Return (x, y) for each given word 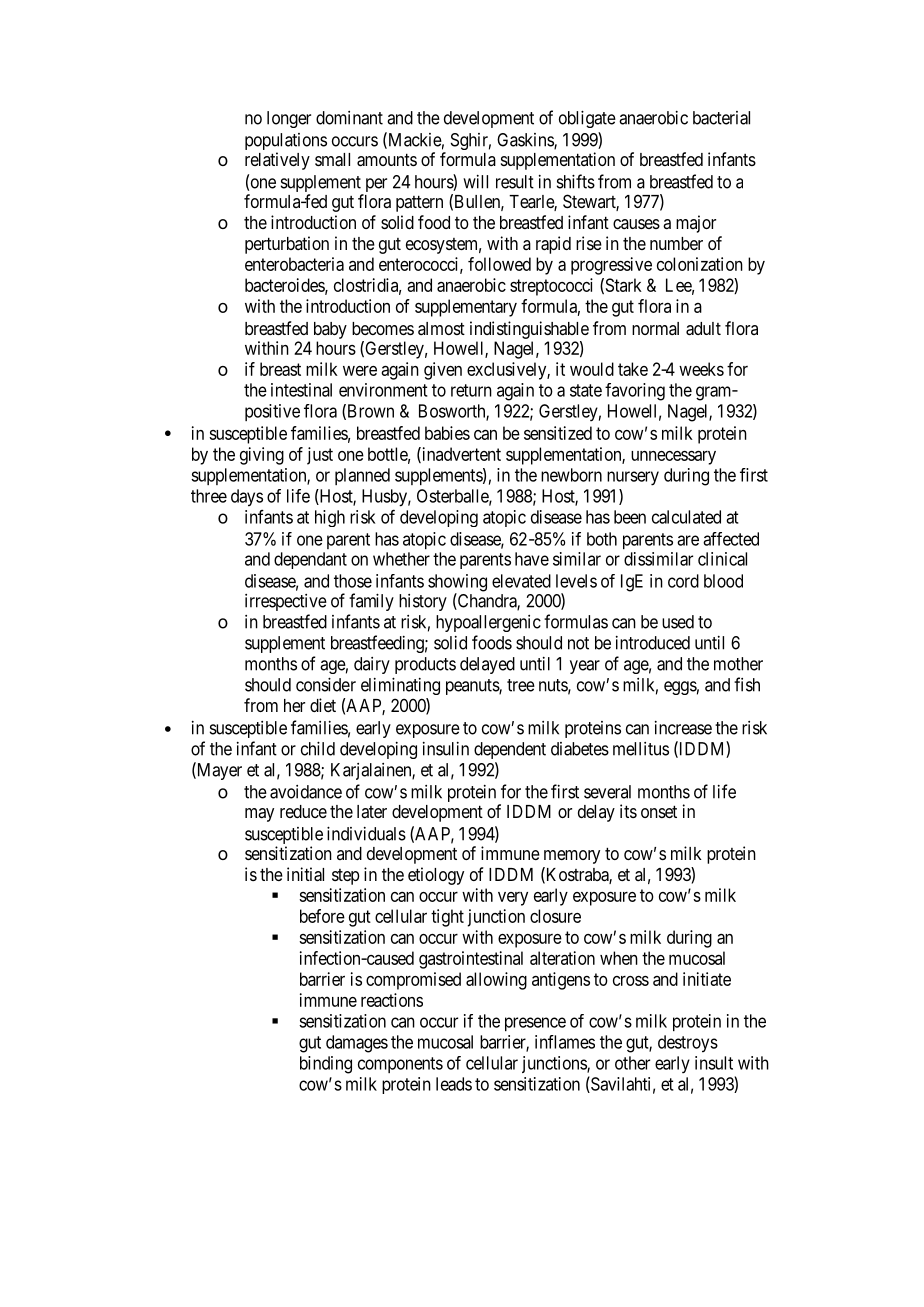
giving (262, 456)
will (475, 182)
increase (683, 728)
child (318, 748)
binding (326, 1065)
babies (447, 433)
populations (286, 143)
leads (454, 1084)
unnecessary (673, 458)
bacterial (721, 118)
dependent (510, 750)
